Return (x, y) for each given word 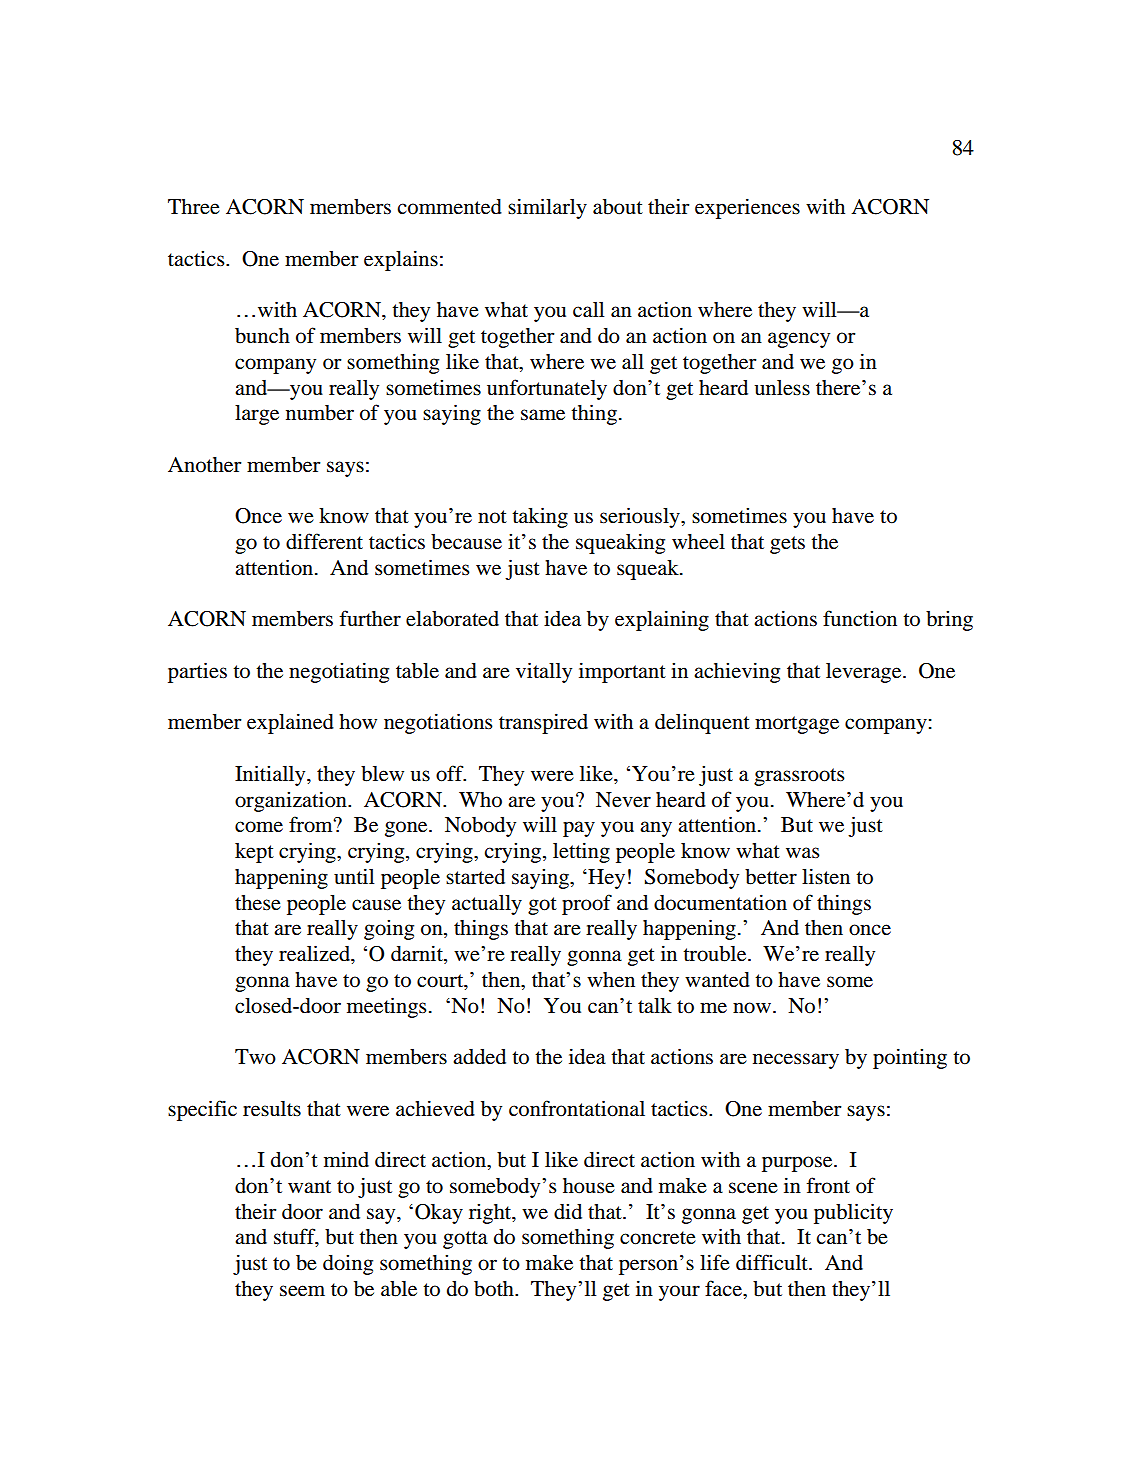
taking (540, 517)
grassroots (799, 777)
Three (194, 207)
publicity (853, 1213)
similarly (547, 208)
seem (302, 1291)
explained (290, 723)
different (324, 541)
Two (255, 1057)
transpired (543, 723)
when (611, 979)
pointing (910, 1058)
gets (787, 545)
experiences (747, 208)
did (568, 1212)
